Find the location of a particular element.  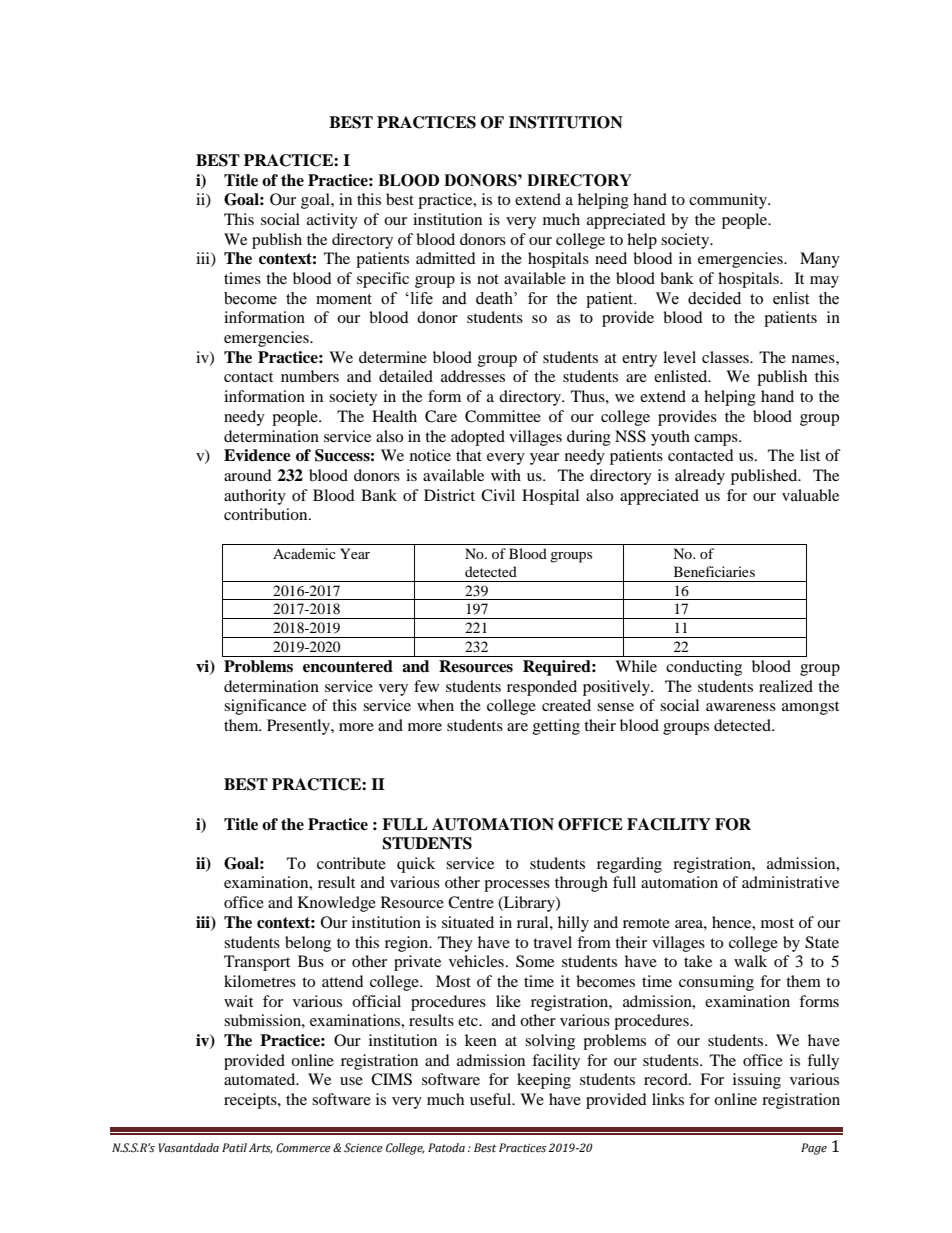

Beneficiaries is located at coordinates (714, 571).
